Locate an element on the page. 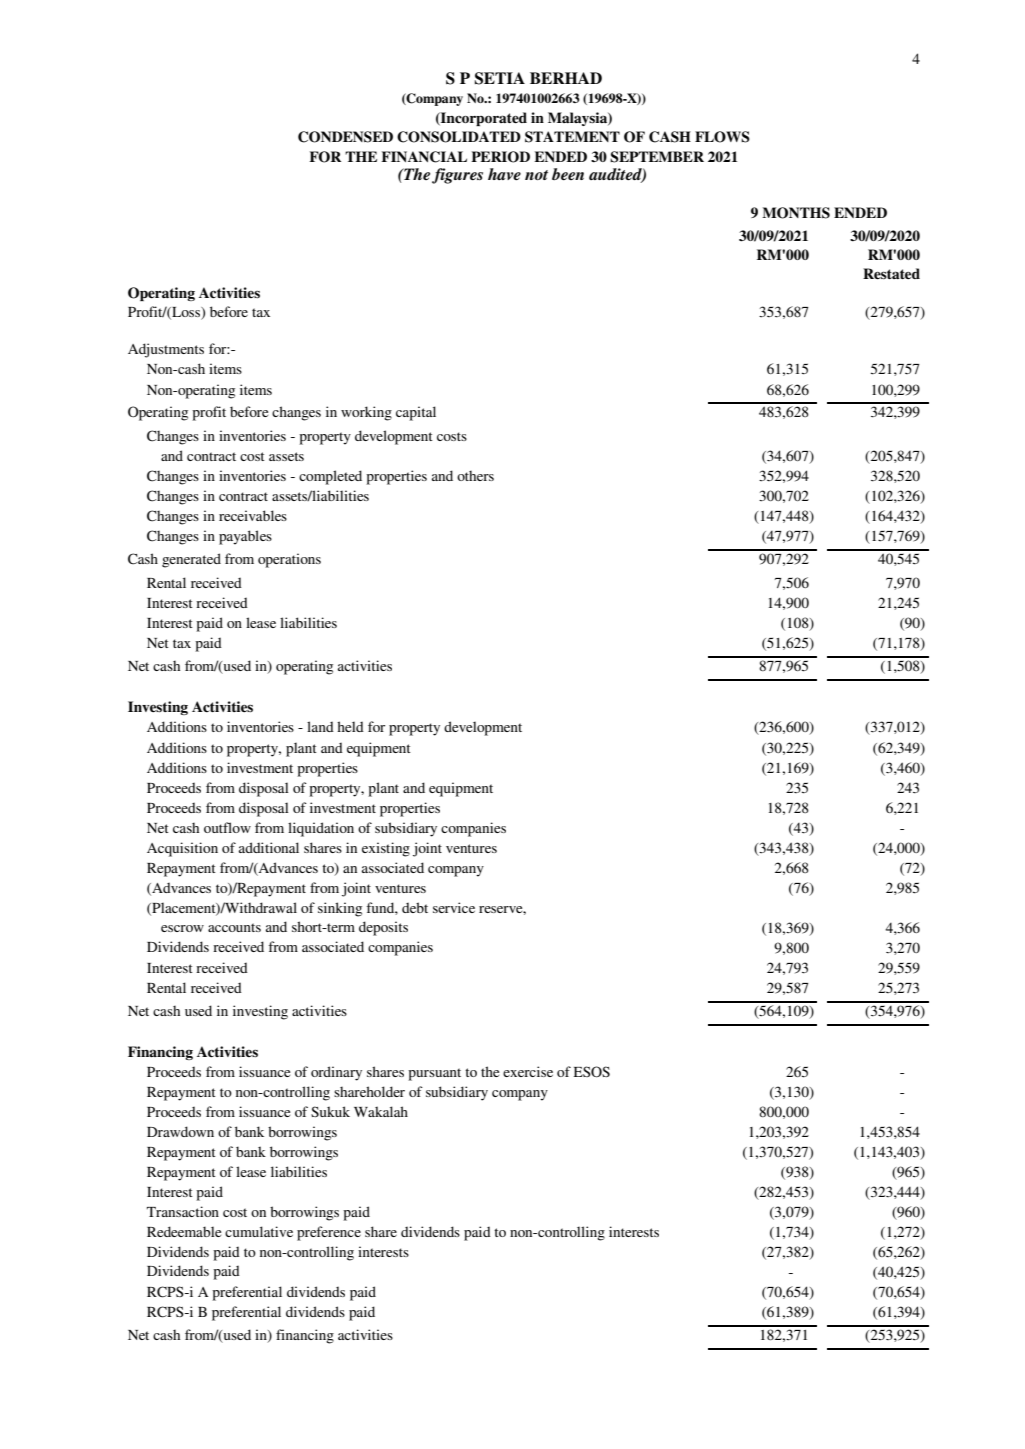  cumulative is located at coordinates (259, 1231).
